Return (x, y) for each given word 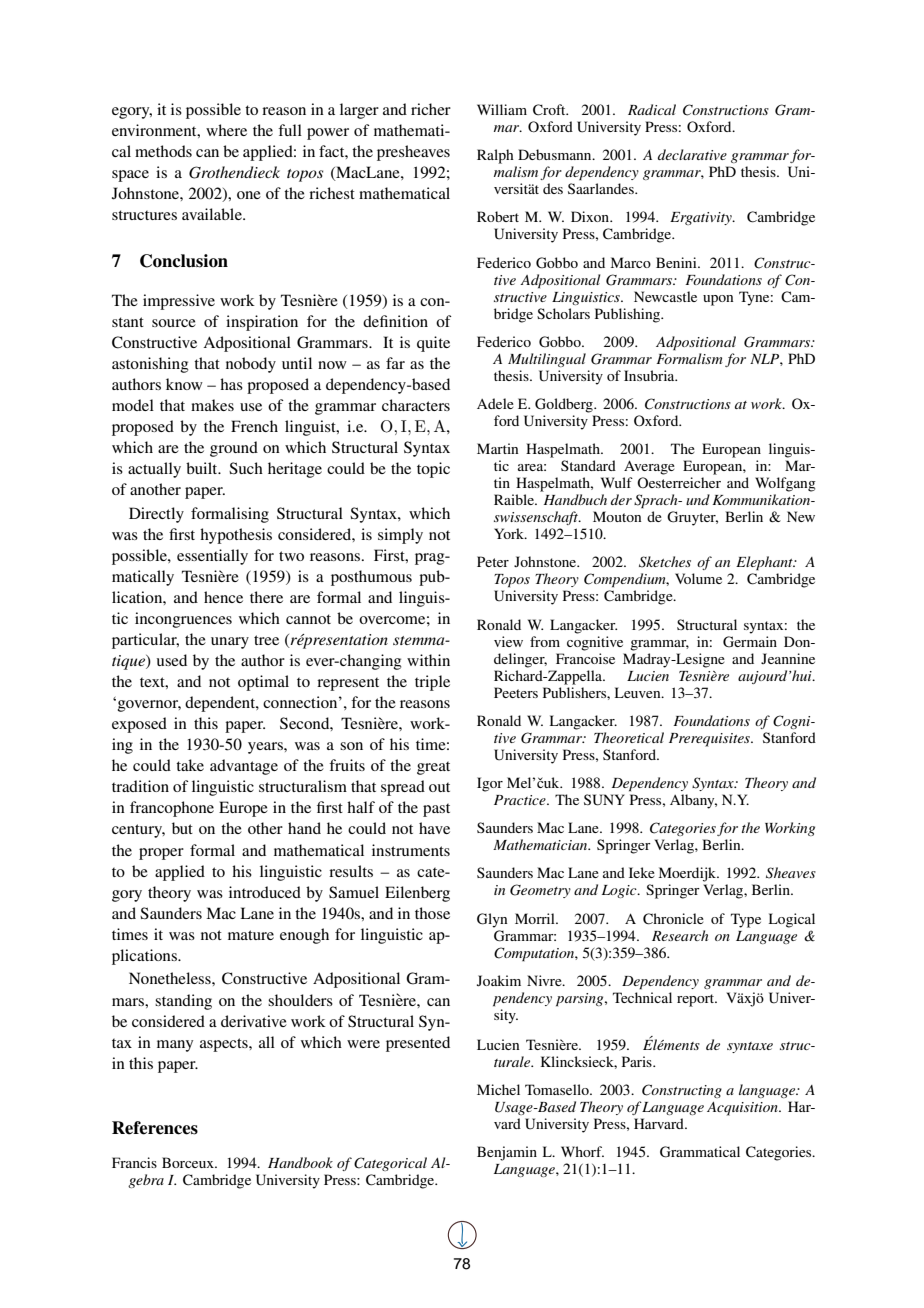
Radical (652, 109)
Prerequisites (710, 740)
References (155, 1128)
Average (649, 467)
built (203, 468)
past (436, 810)
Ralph (495, 156)
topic (433, 470)
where (226, 130)
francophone (172, 809)
